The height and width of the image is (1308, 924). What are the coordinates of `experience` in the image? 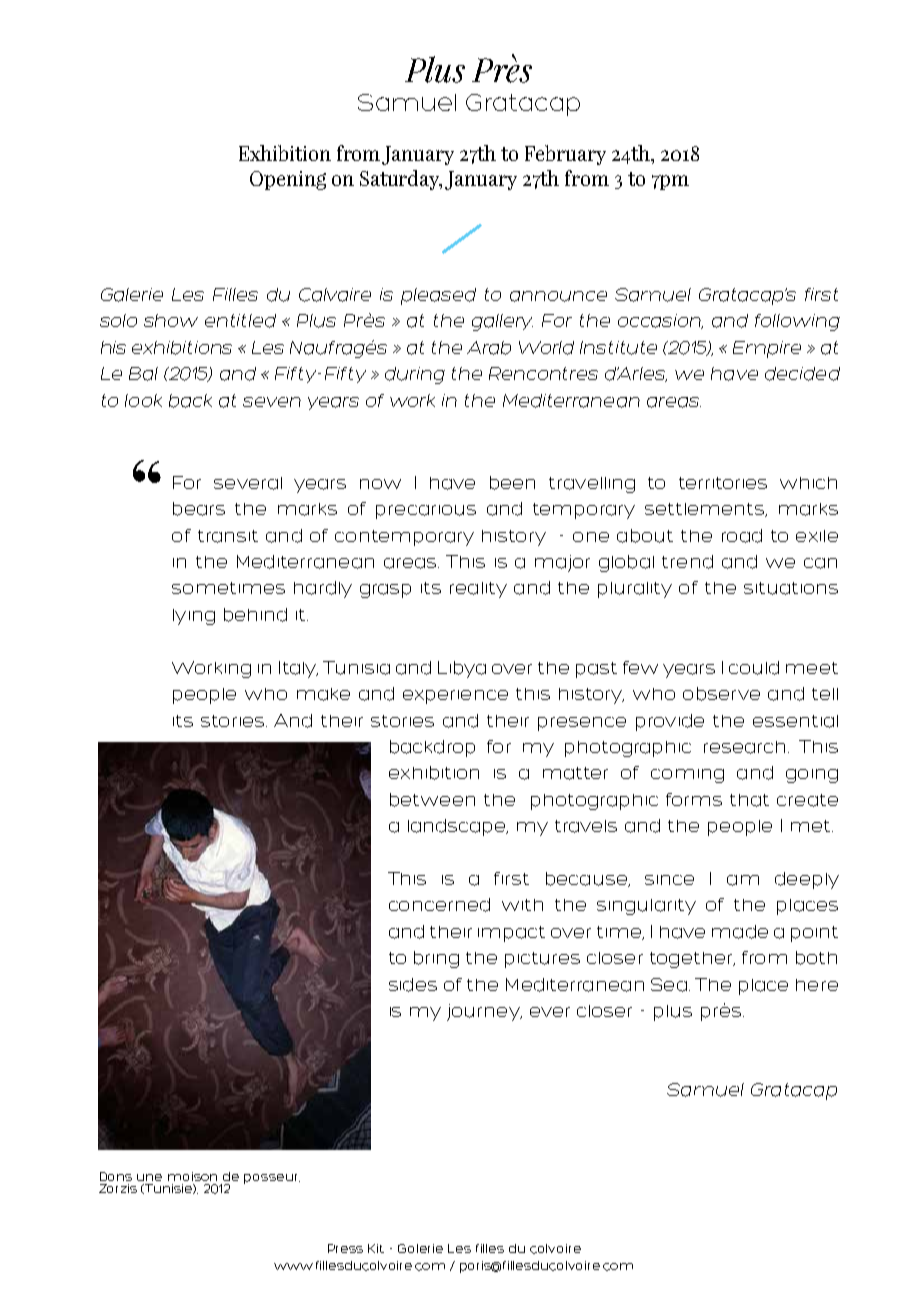 It's located at (455, 697).
